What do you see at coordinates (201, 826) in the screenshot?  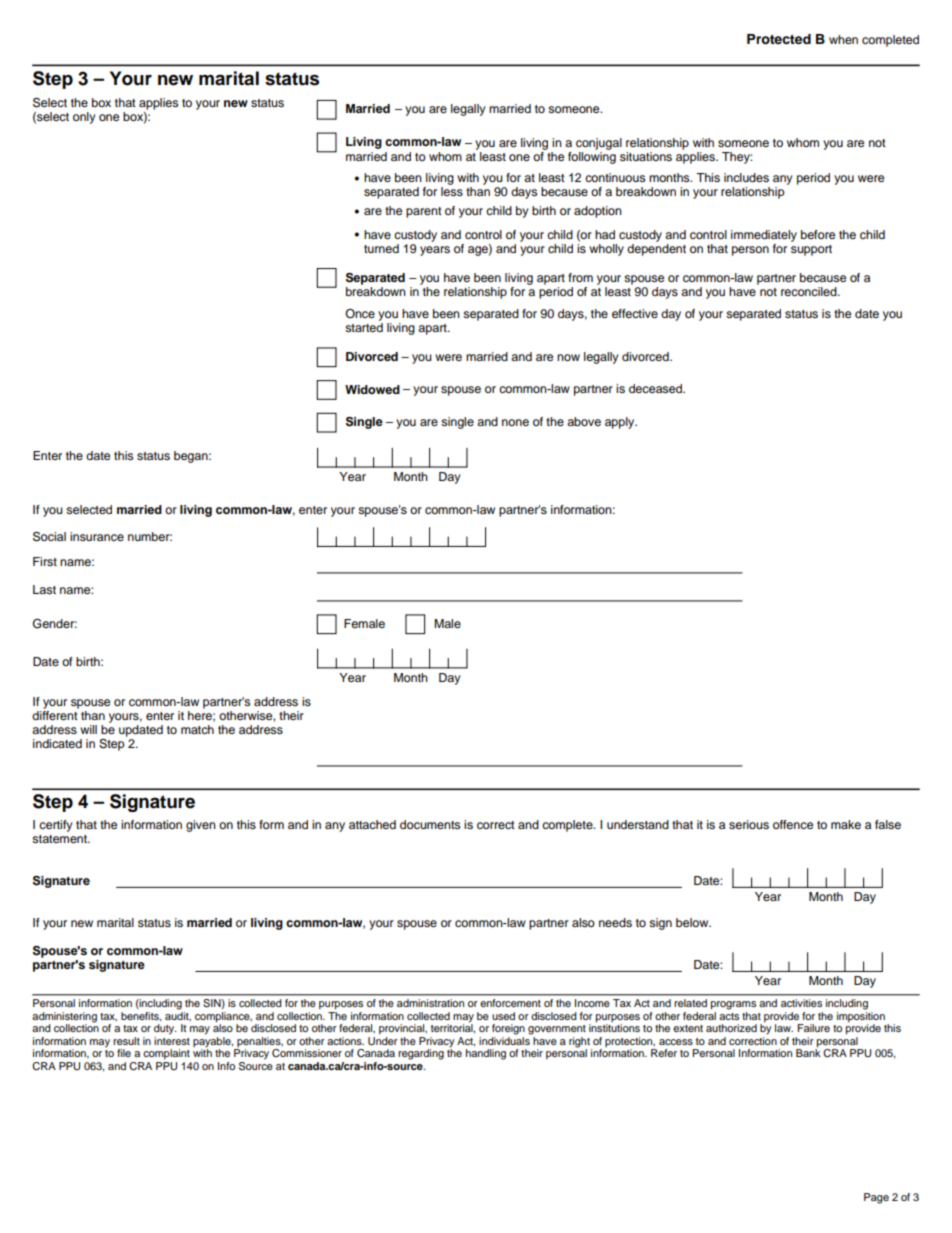 I see `given` at bounding box center [201, 826].
